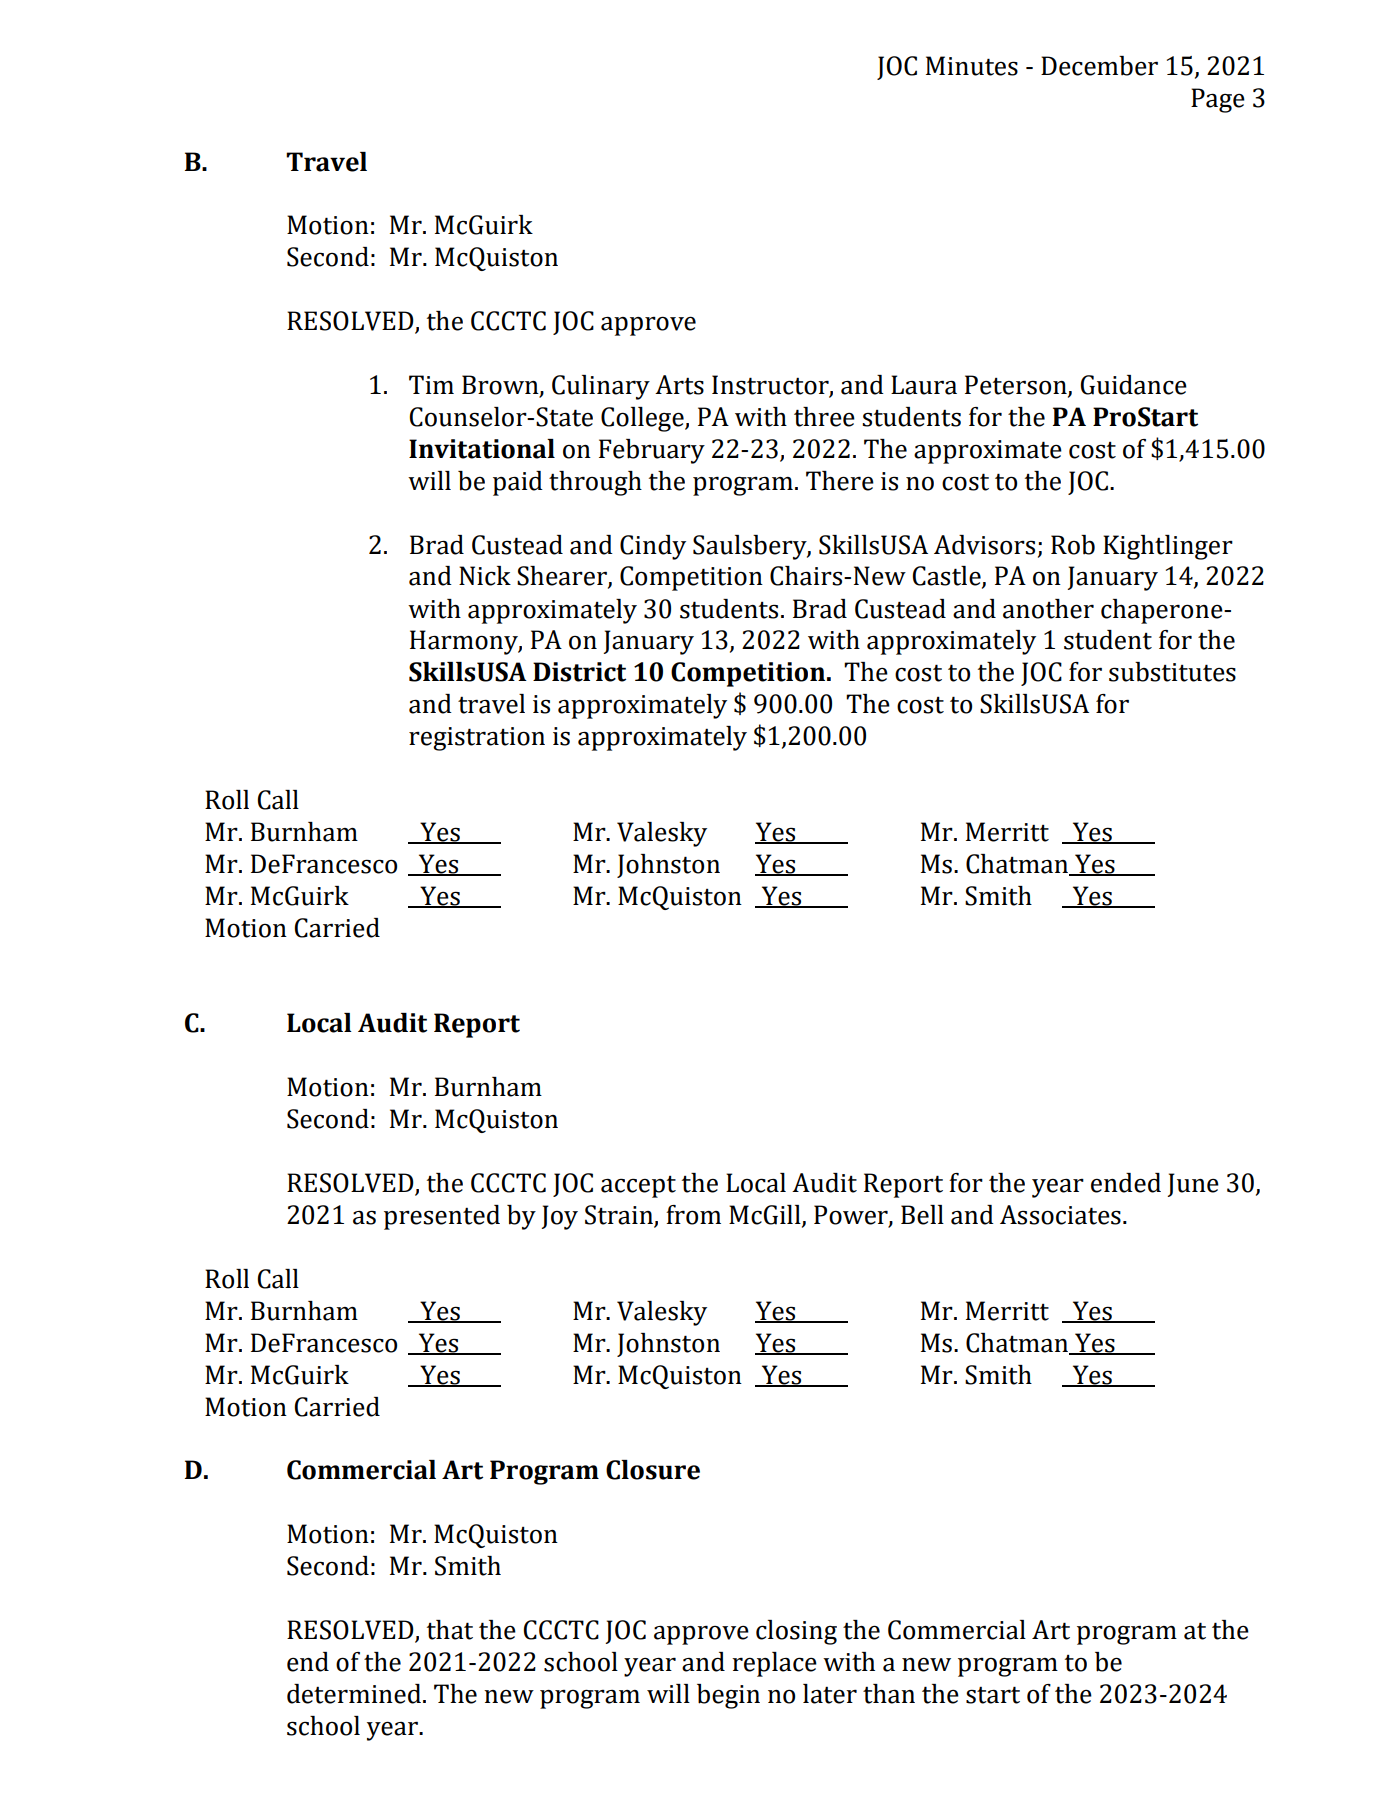 The image size is (1389, 1797). I want to click on ended, so click(1126, 1183).
